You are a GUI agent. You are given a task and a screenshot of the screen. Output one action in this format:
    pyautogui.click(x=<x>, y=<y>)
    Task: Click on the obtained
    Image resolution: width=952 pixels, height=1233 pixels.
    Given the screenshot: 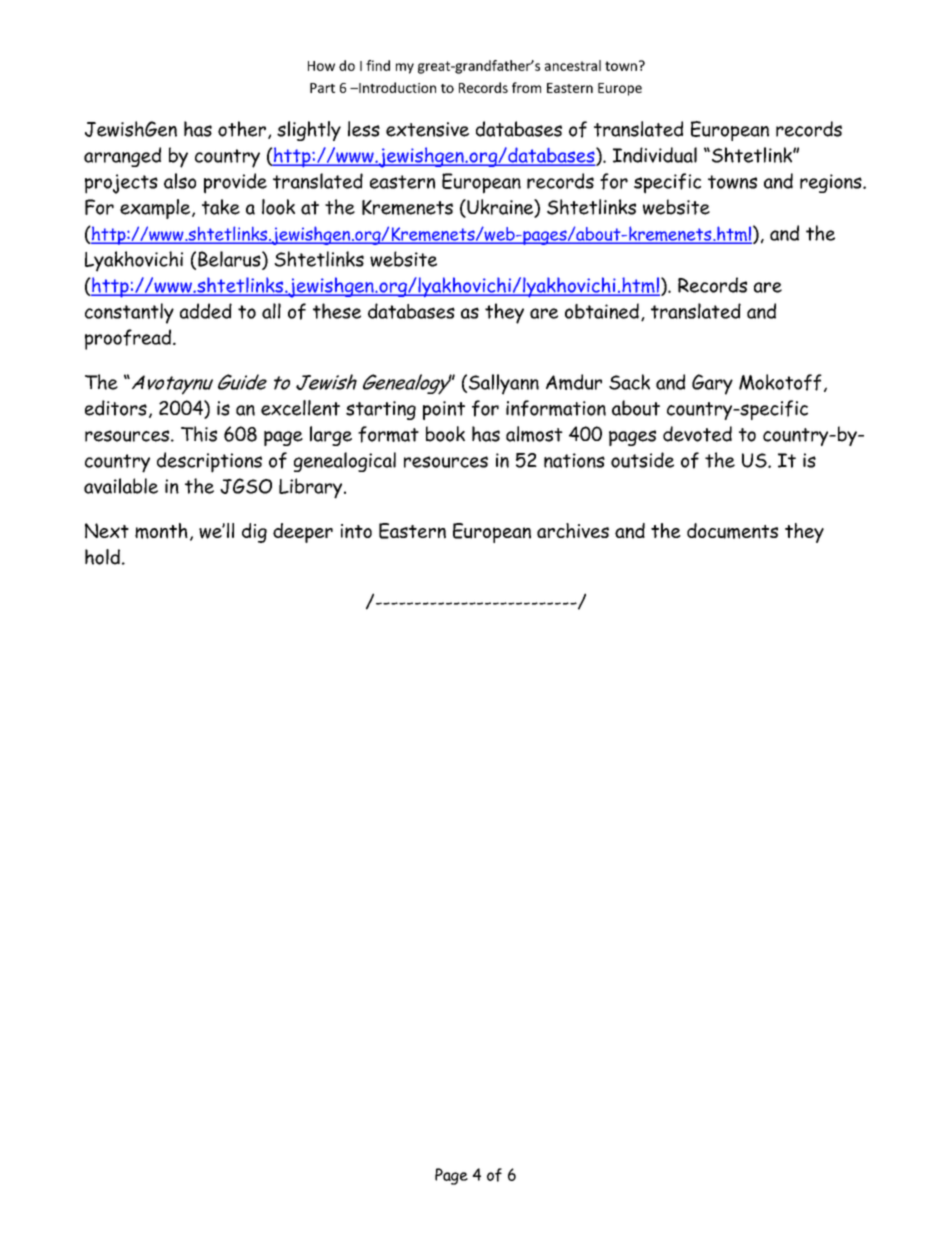 What is the action you would take?
    pyautogui.click(x=602, y=311)
